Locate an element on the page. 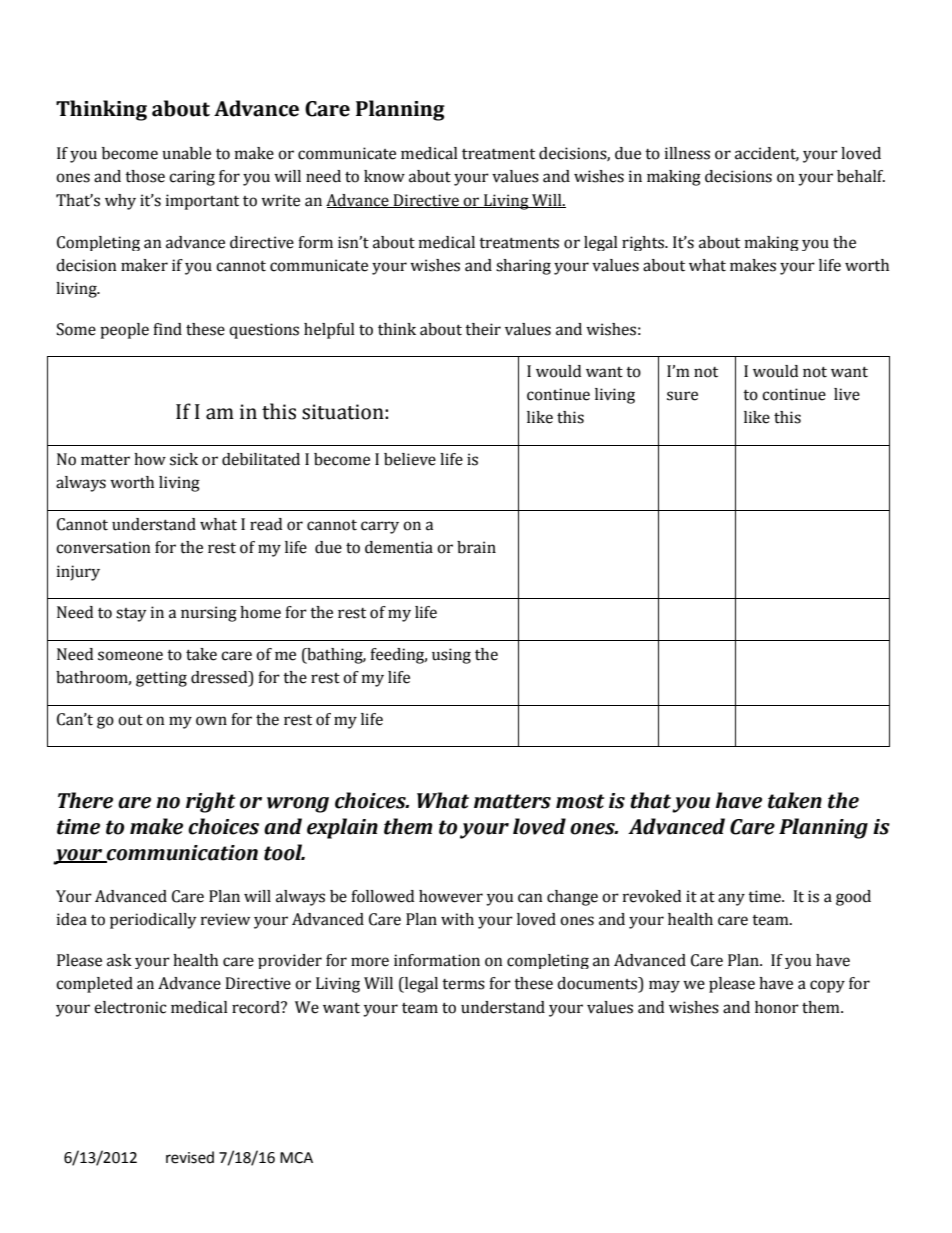  revised is located at coordinates (190, 1157).
